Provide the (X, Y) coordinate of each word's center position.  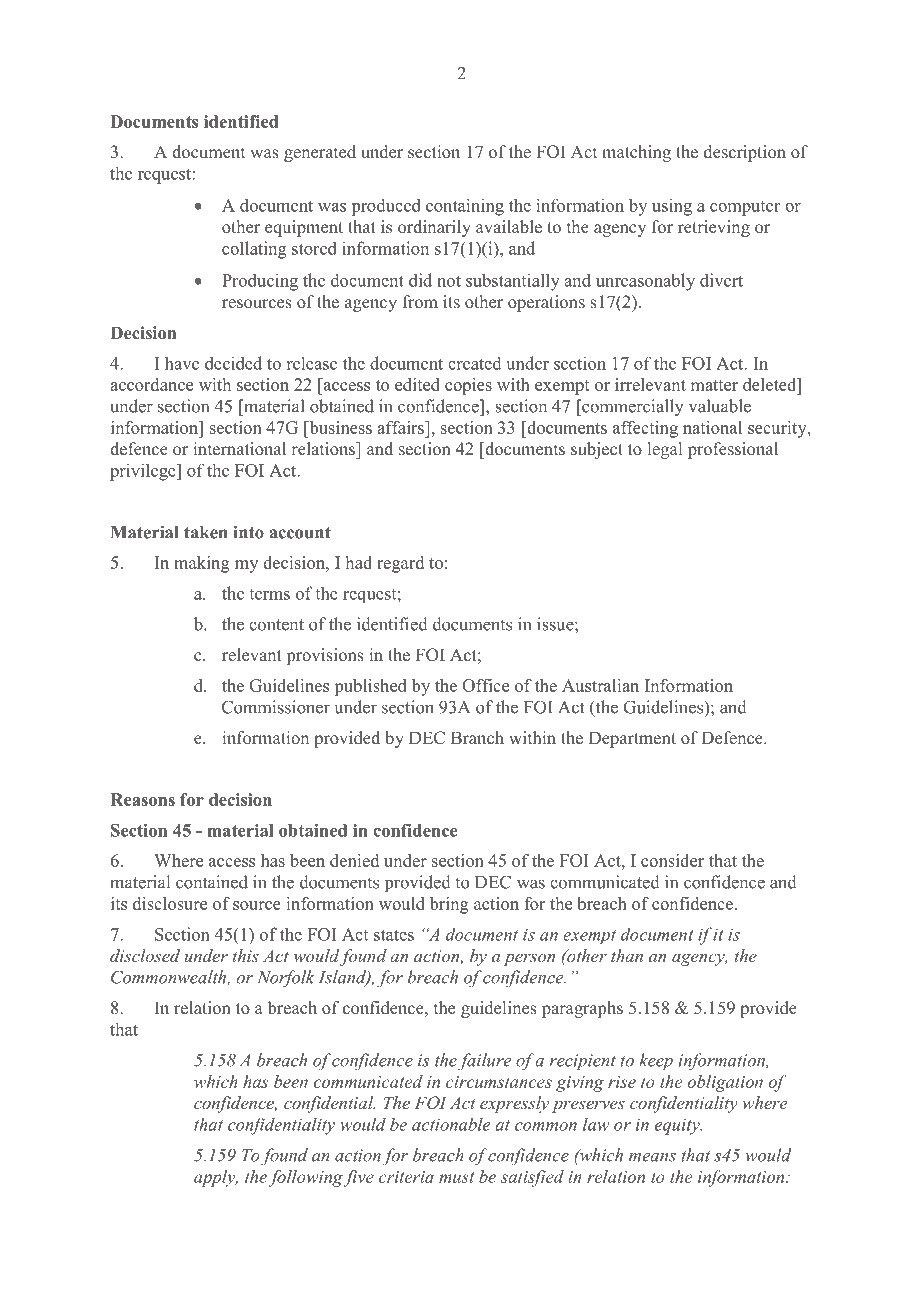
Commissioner (276, 707)
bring (449, 905)
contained (212, 882)
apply (216, 1178)
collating (254, 250)
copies (468, 386)
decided (233, 363)
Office (485, 685)
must (456, 1177)
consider (672, 860)
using (672, 207)
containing (465, 207)
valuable (720, 406)
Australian (600, 685)
